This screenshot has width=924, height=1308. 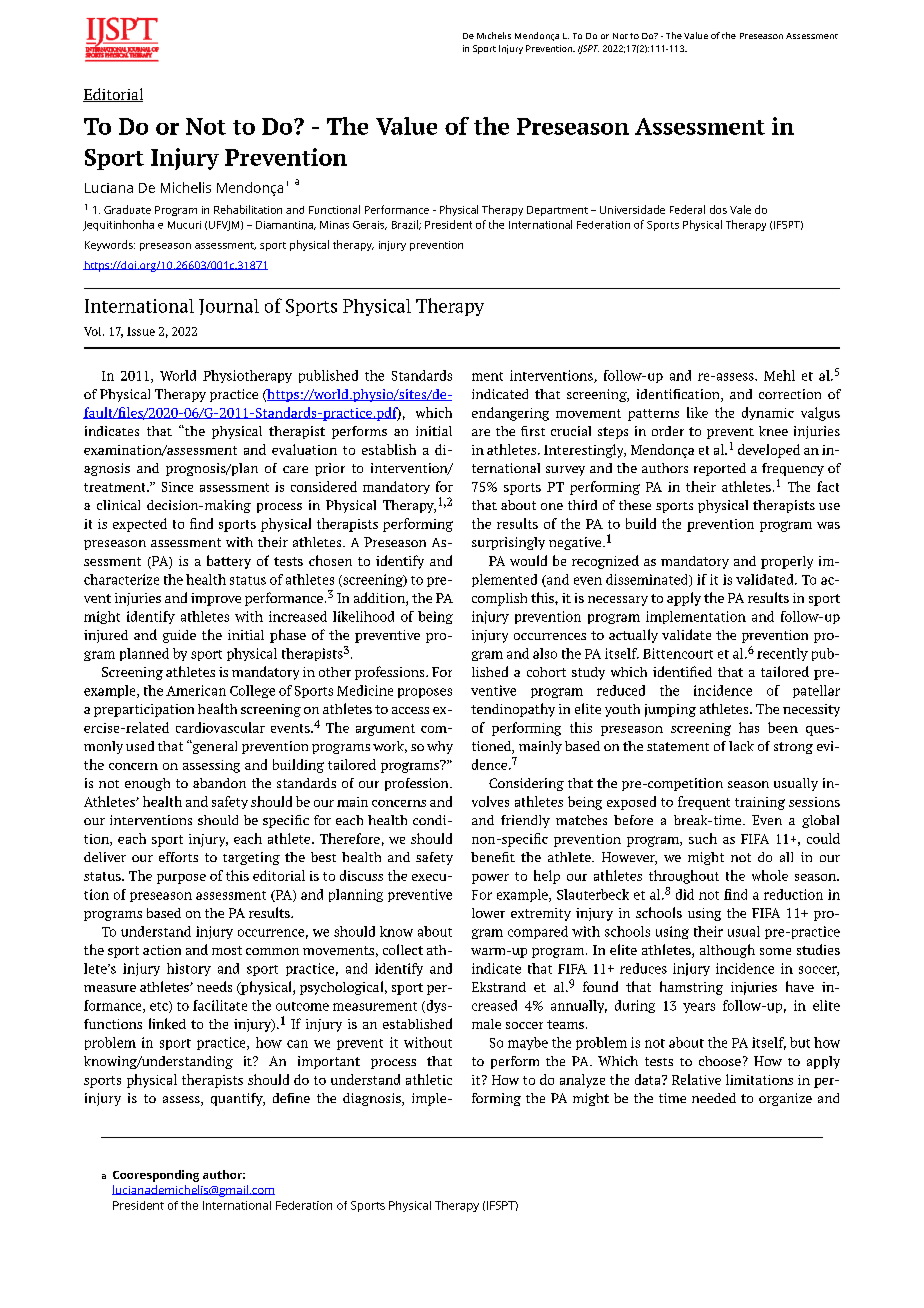 What do you see at coordinates (510, 414) in the screenshot?
I see `endangering` at bounding box center [510, 414].
